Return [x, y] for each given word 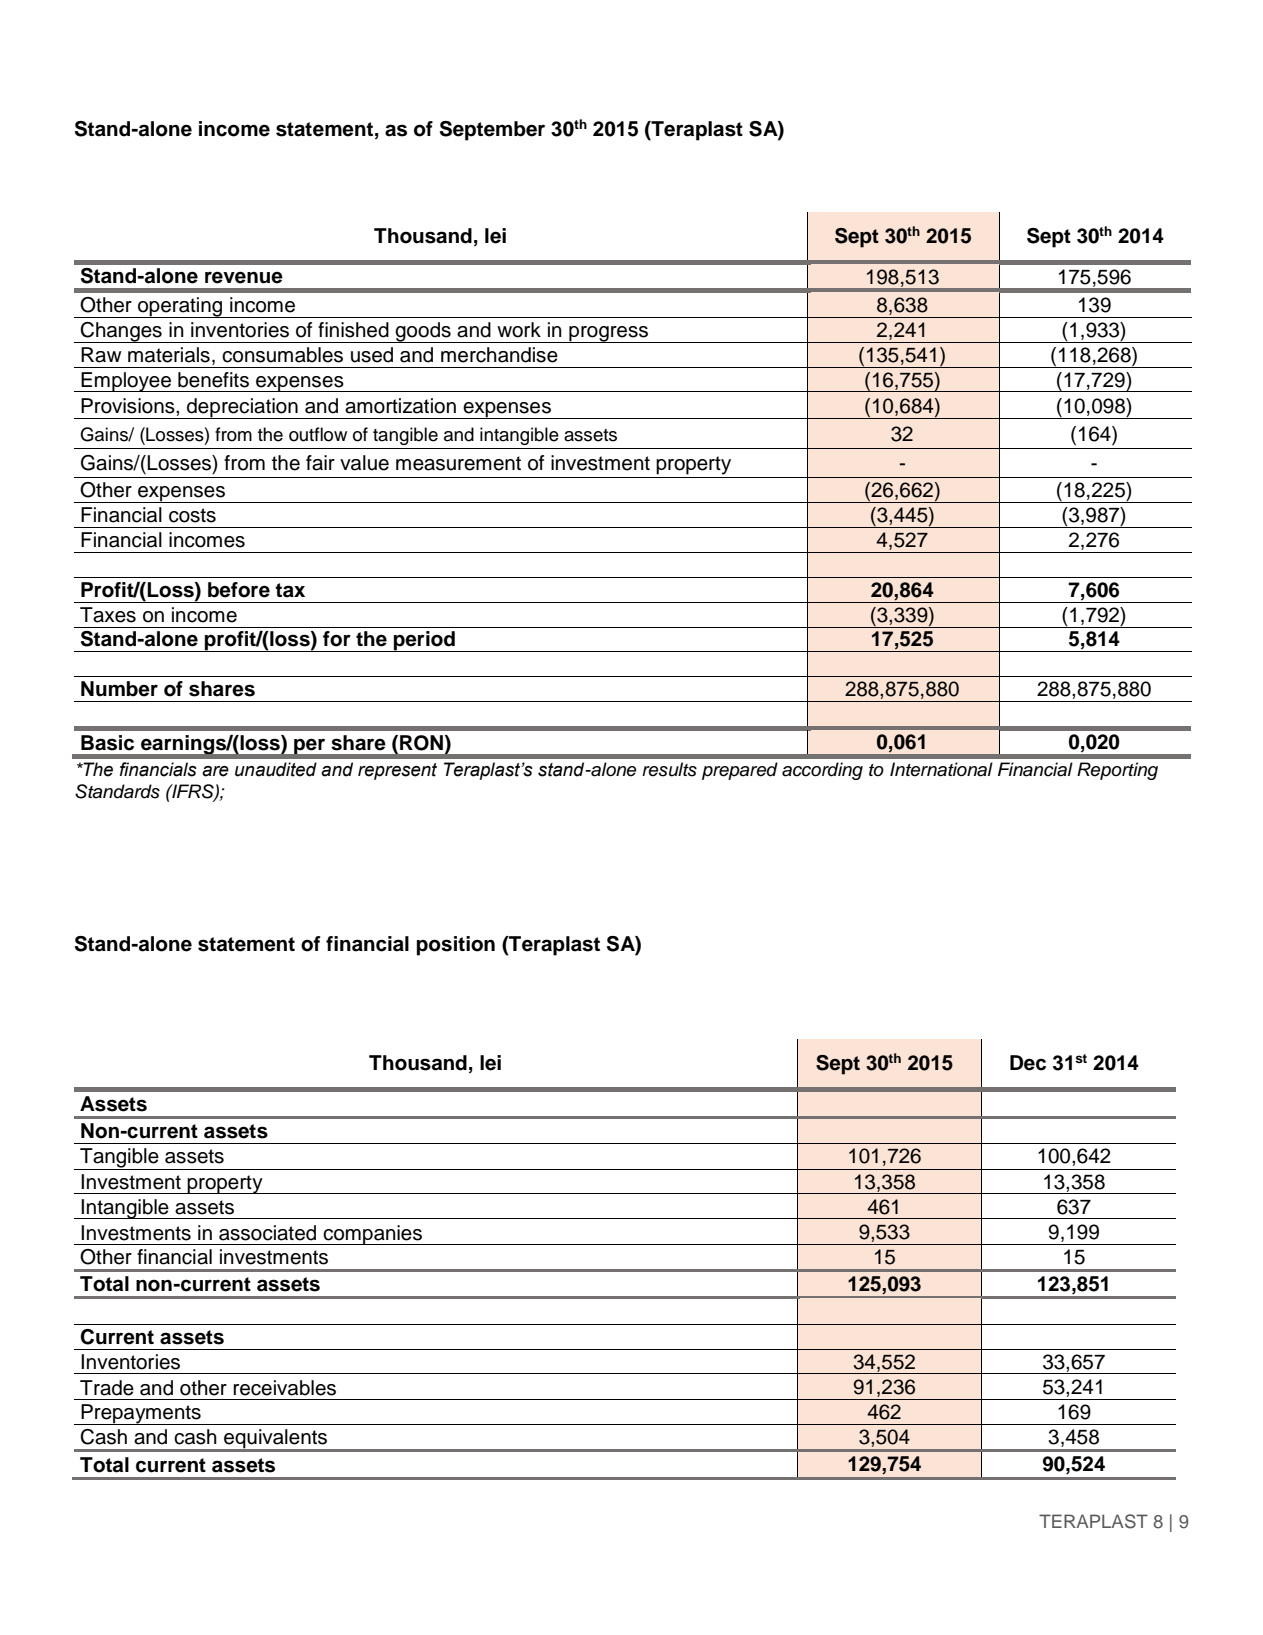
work [519, 330]
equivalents [275, 1440]
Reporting [1117, 771]
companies [373, 1235]
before [239, 590]
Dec [1028, 1063]
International [941, 769]
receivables [284, 1388]
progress [608, 334]
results [669, 769]
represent [397, 771]
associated [267, 1233]
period [424, 641]
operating [180, 307]
